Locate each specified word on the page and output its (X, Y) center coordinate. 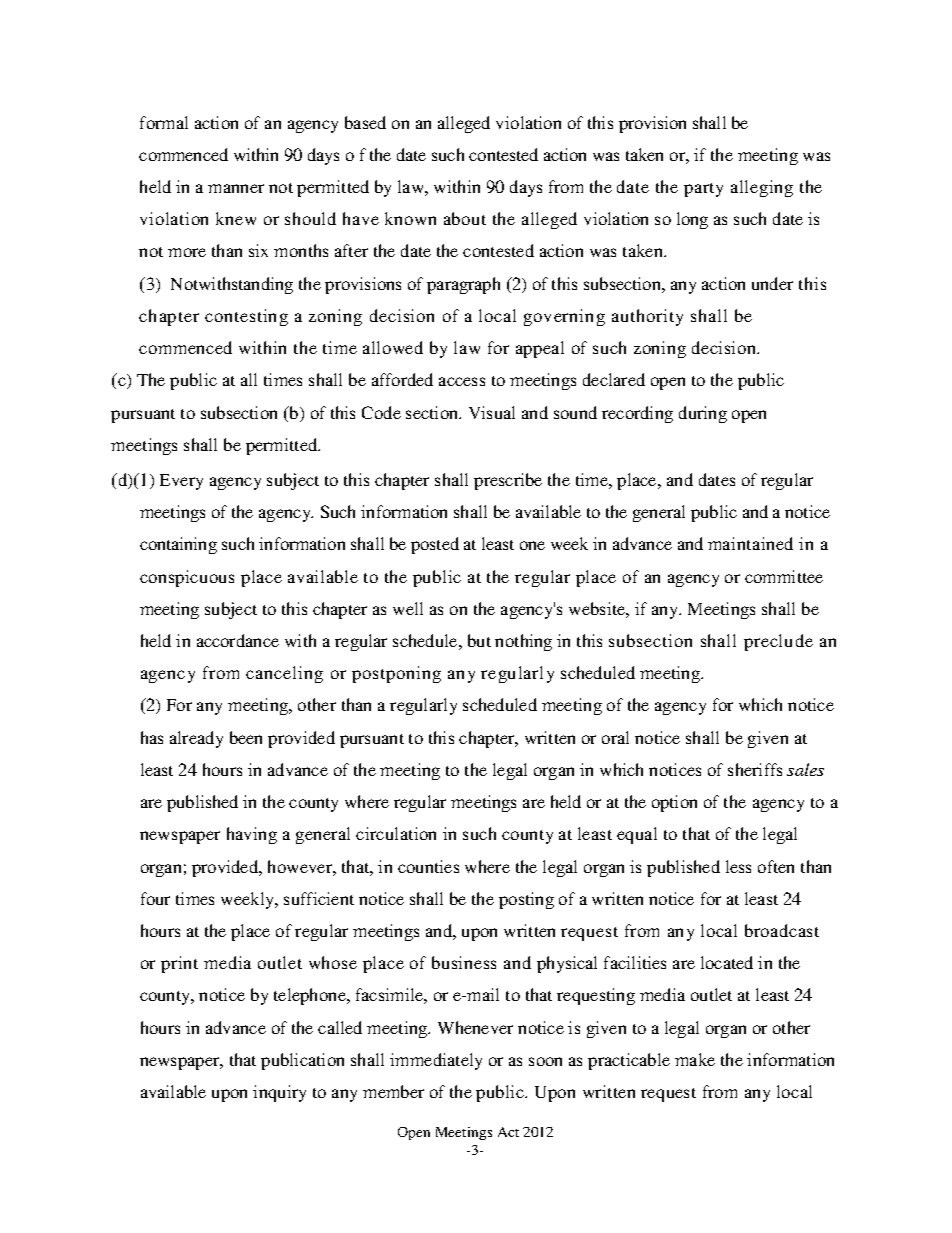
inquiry (279, 1093)
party (703, 190)
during (703, 414)
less (738, 866)
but (479, 640)
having (252, 835)
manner (236, 188)
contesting (246, 317)
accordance (238, 640)
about (465, 218)
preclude (778, 642)
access (462, 381)
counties (428, 866)
